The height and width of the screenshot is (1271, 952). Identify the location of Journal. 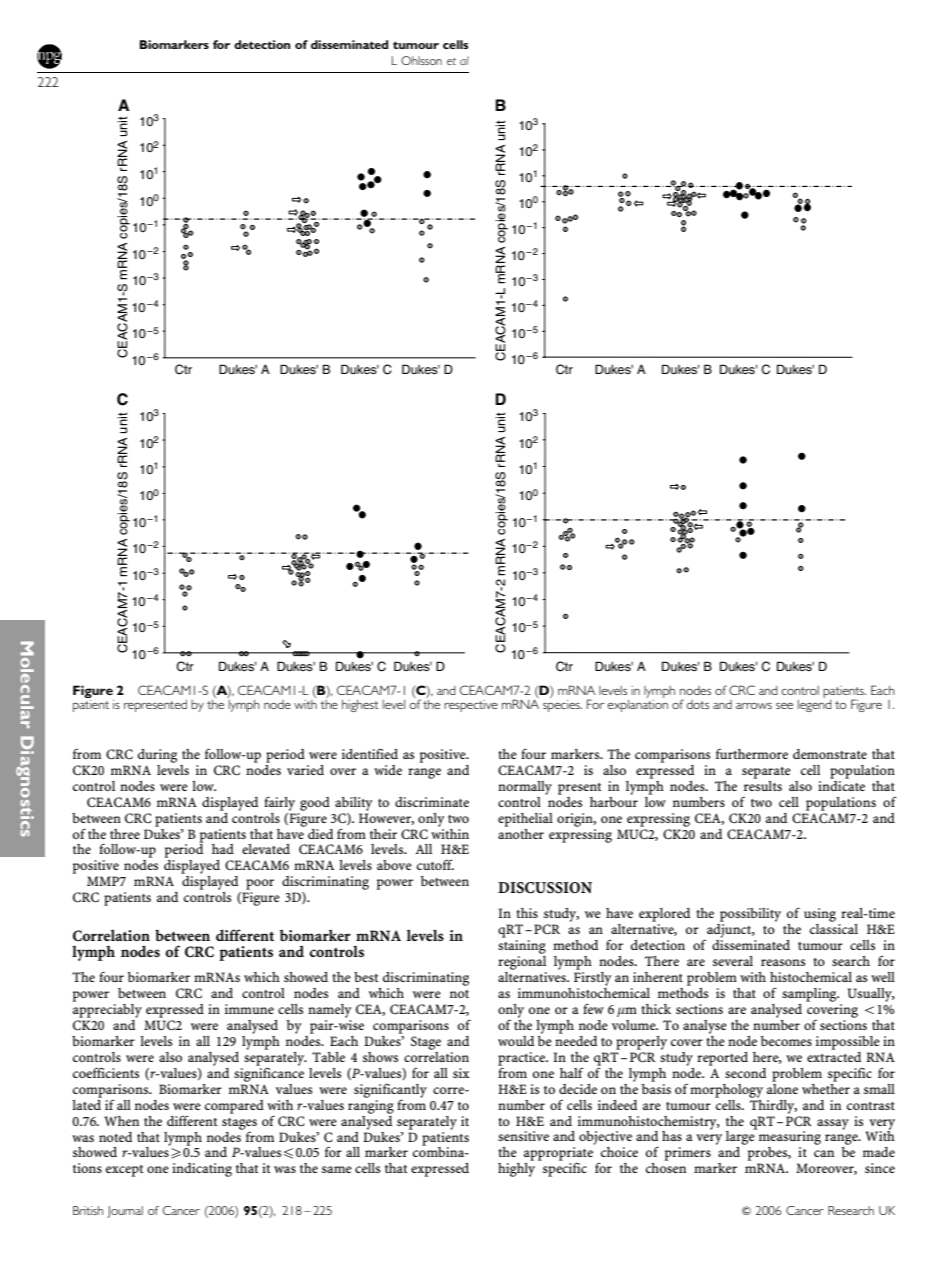
(125, 1212).
